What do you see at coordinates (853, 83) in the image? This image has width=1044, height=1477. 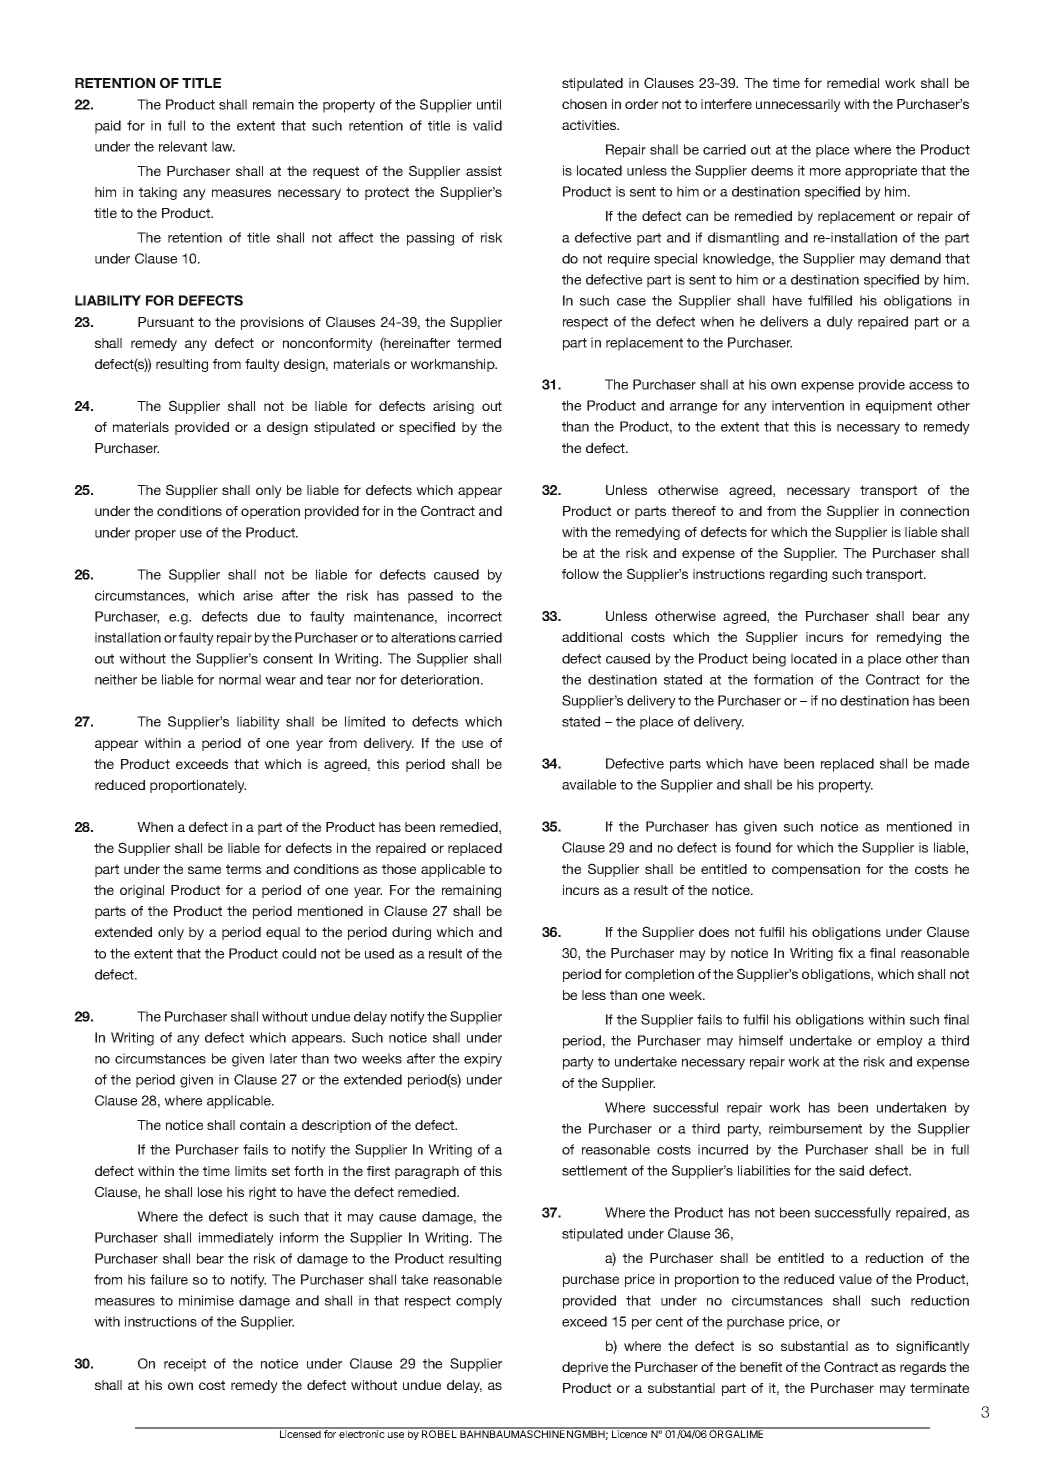 I see `remedial` at bounding box center [853, 83].
